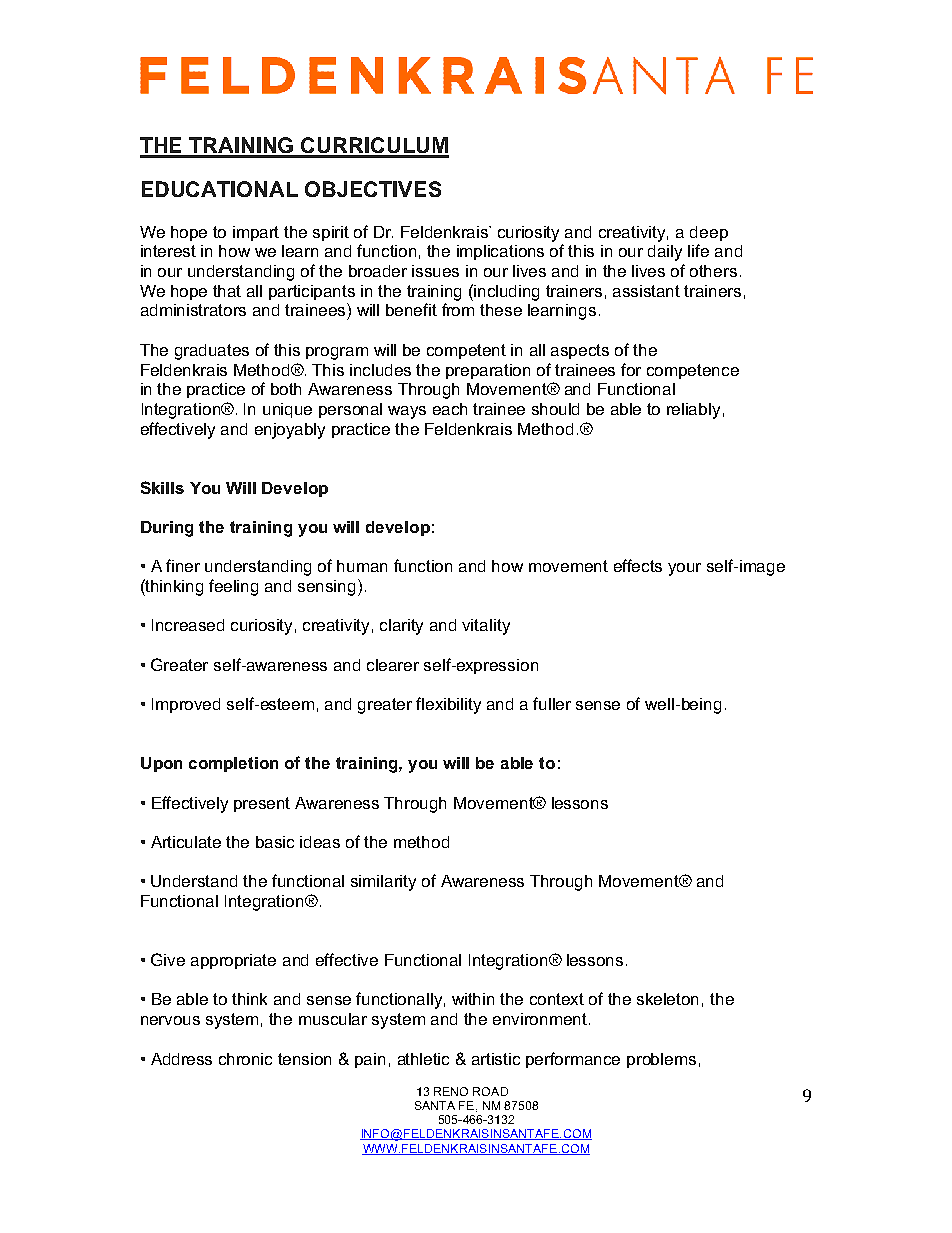 The image size is (952, 1233). What do you see at coordinates (638, 565) in the screenshot?
I see `effects` at bounding box center [638, 565].
